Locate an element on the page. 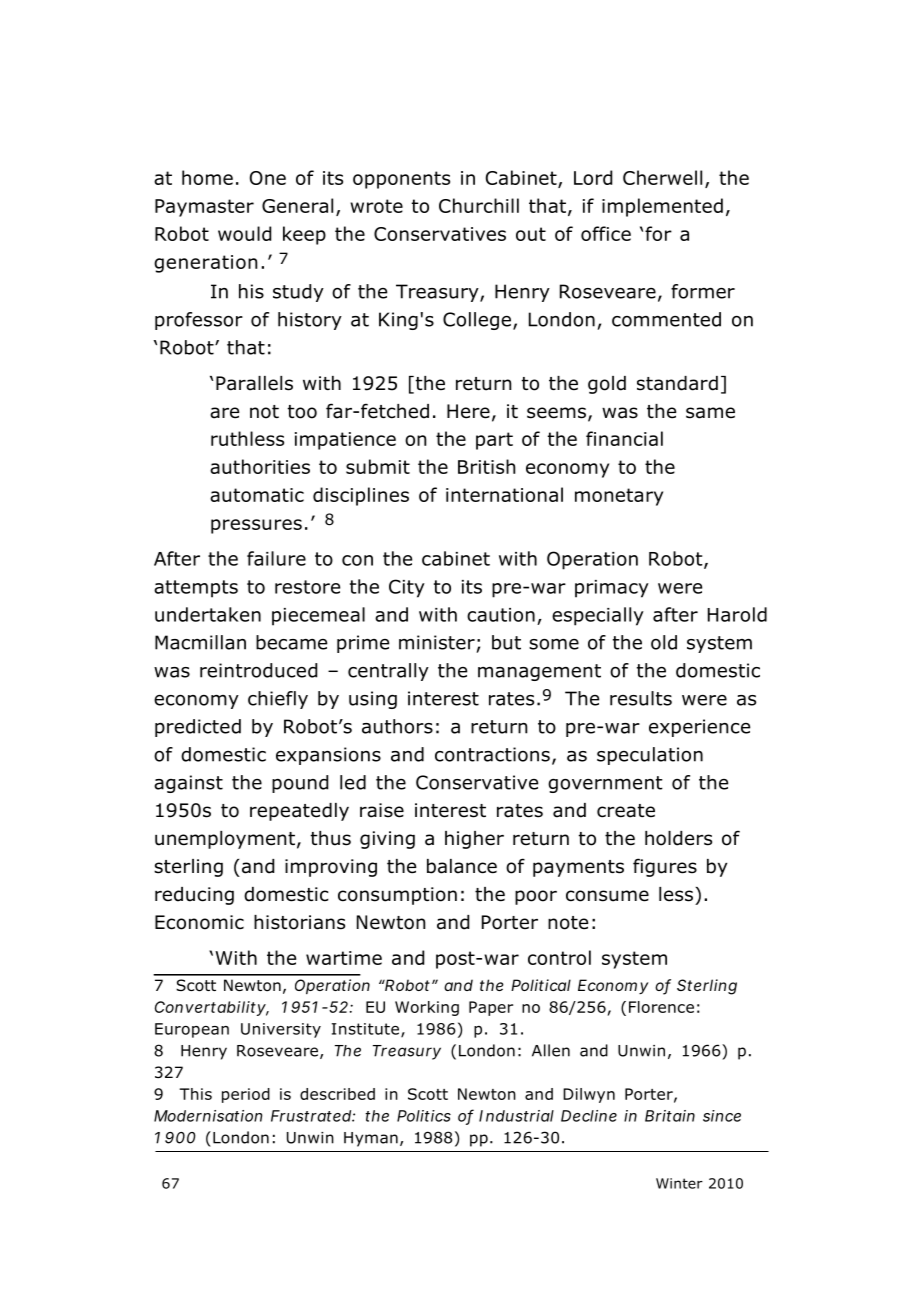 This document has width=924, height=1308. would is located at coordinates (244, 233).
